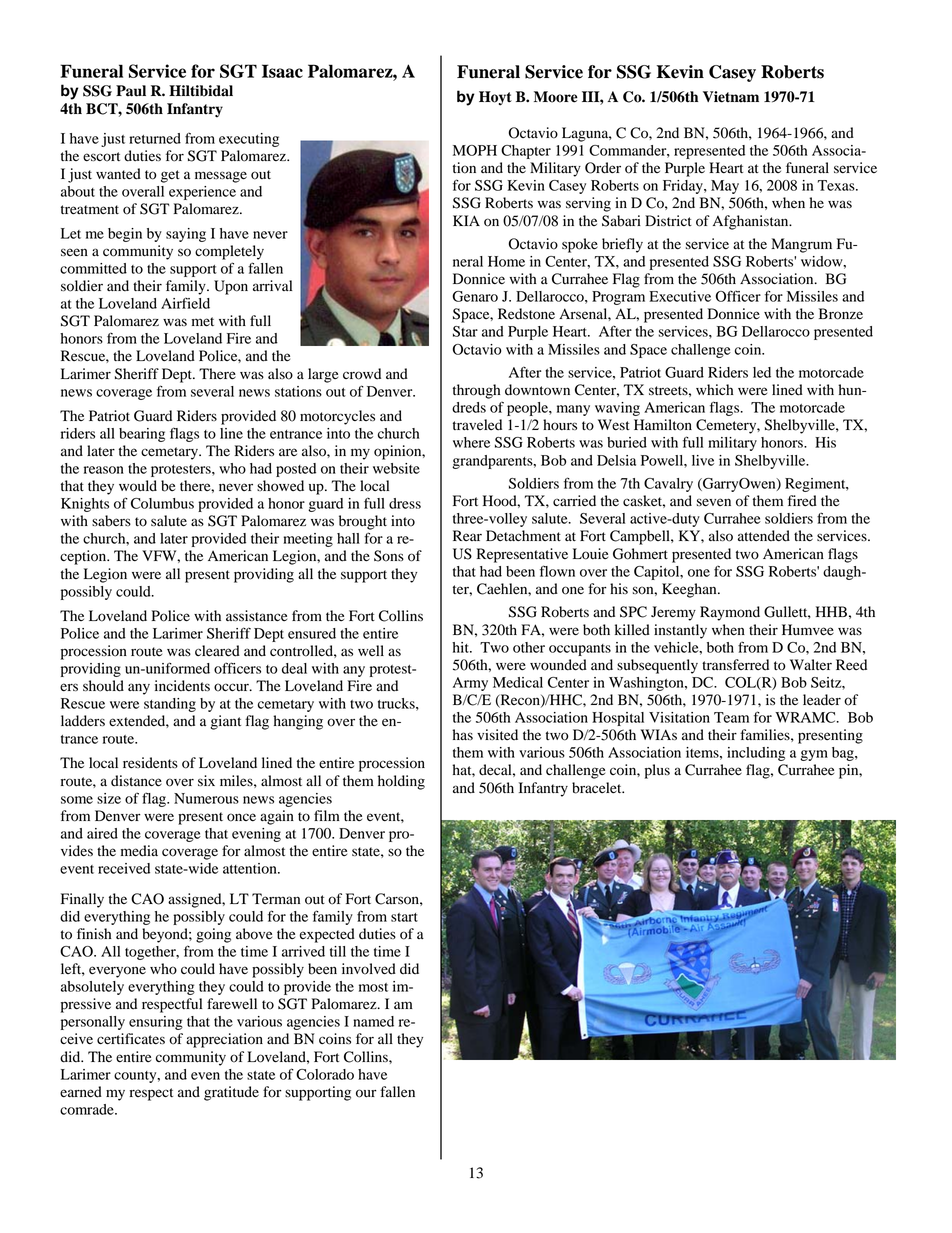 The image size is (952, 1233). Describe the element at coordinates (256, 615) in the screenshot. I see `assistance` at that location.
